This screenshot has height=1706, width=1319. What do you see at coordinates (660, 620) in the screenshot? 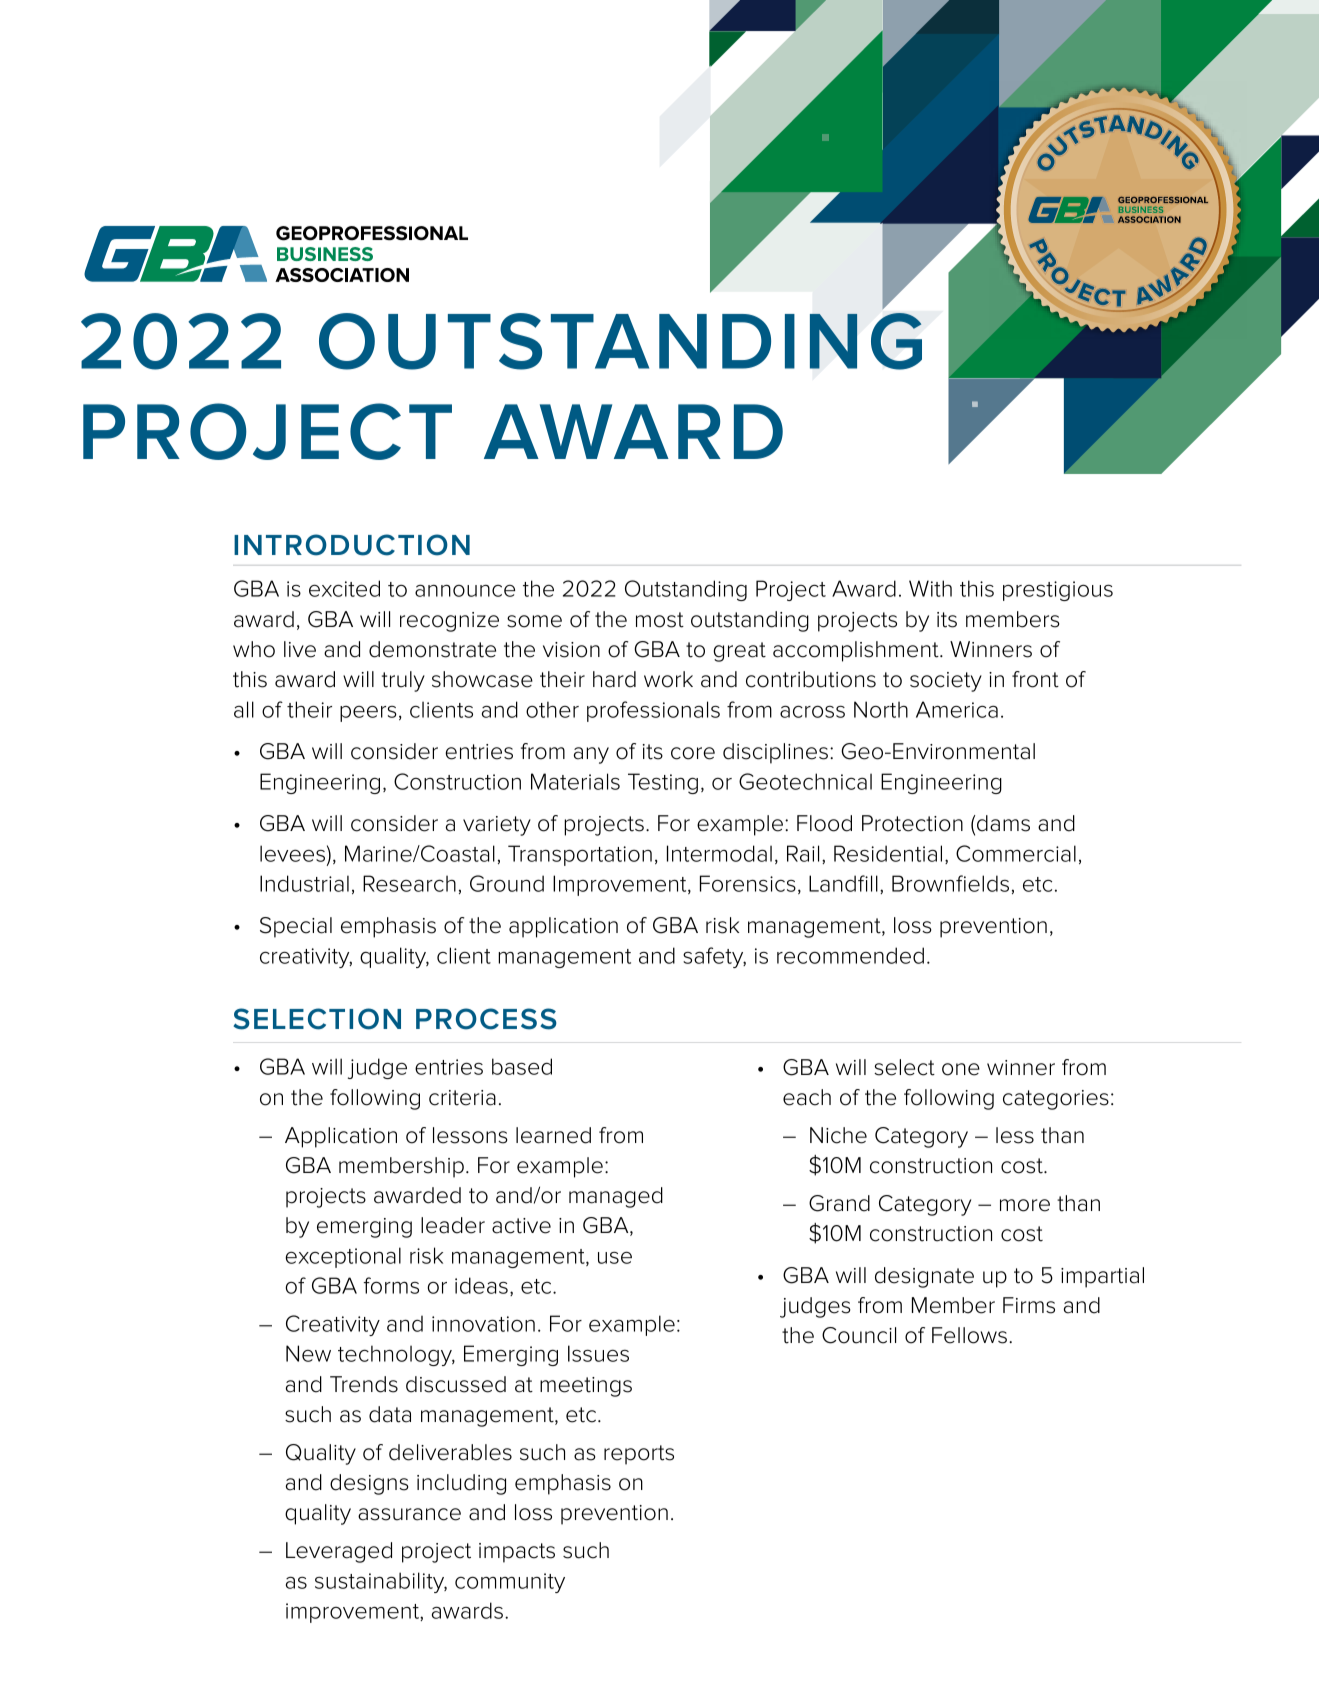
I see `most` at bounding box center [660, 620].
